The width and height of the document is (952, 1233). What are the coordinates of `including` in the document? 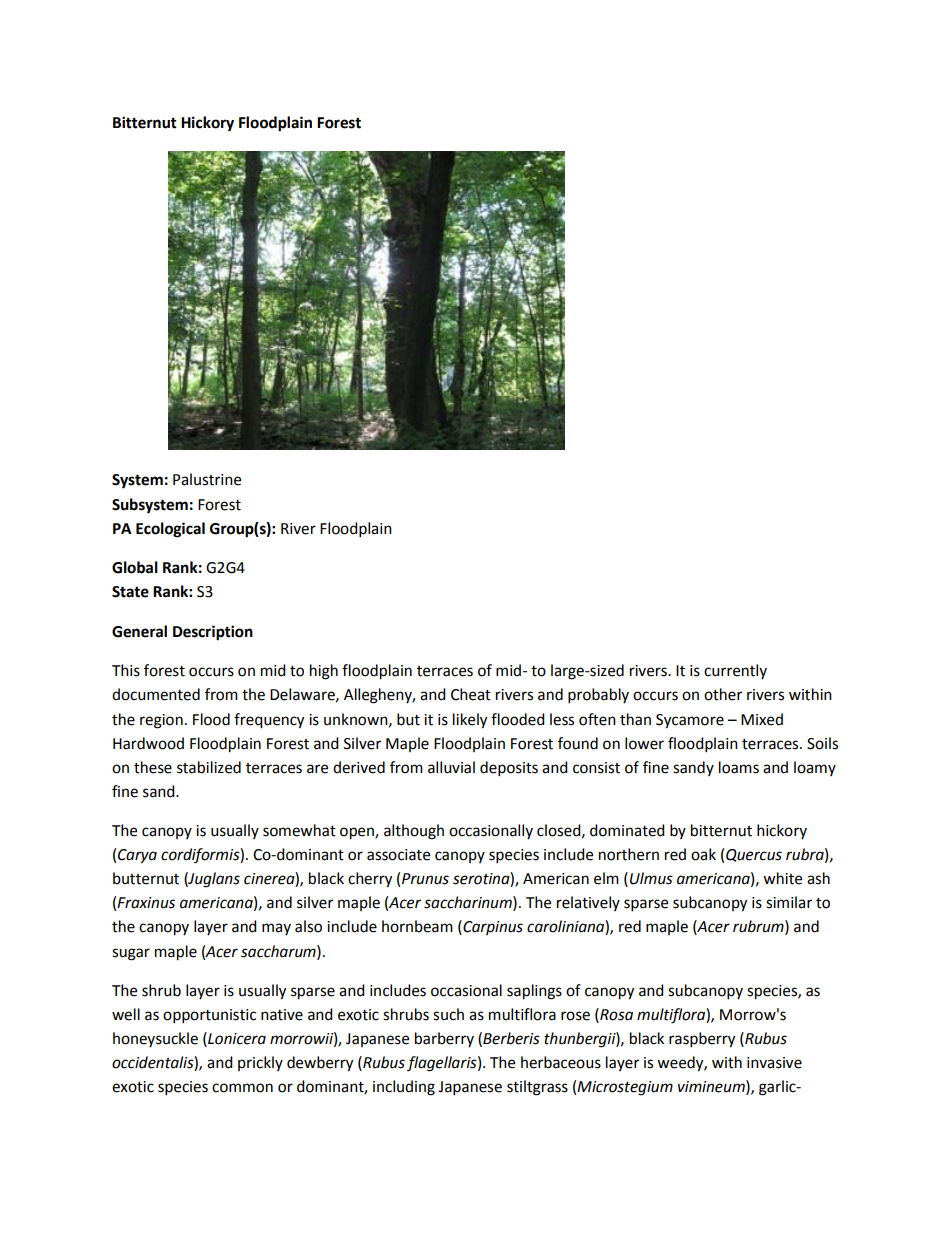 It's located at (404, 1088).
